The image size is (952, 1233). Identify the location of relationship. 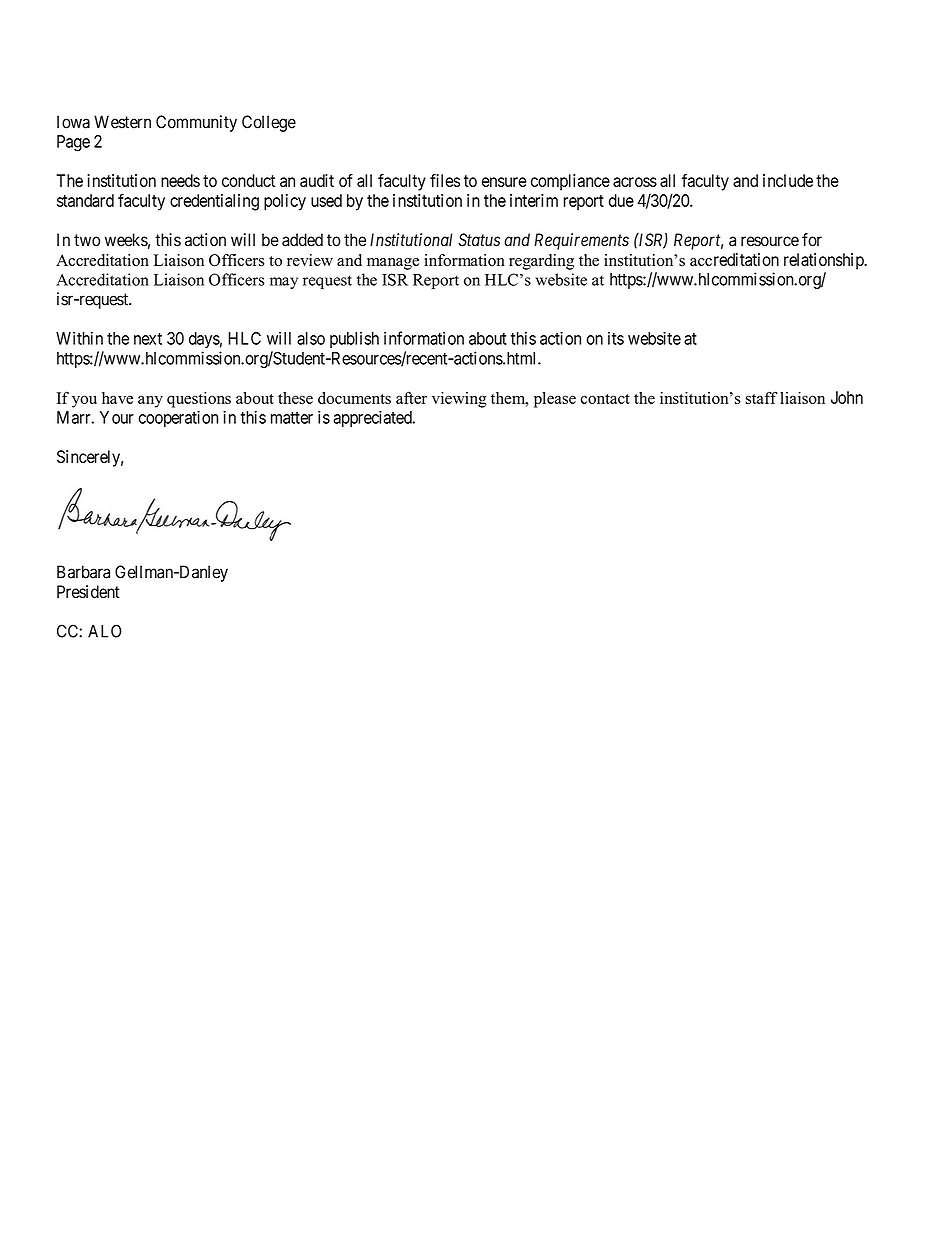
(825, 261).
